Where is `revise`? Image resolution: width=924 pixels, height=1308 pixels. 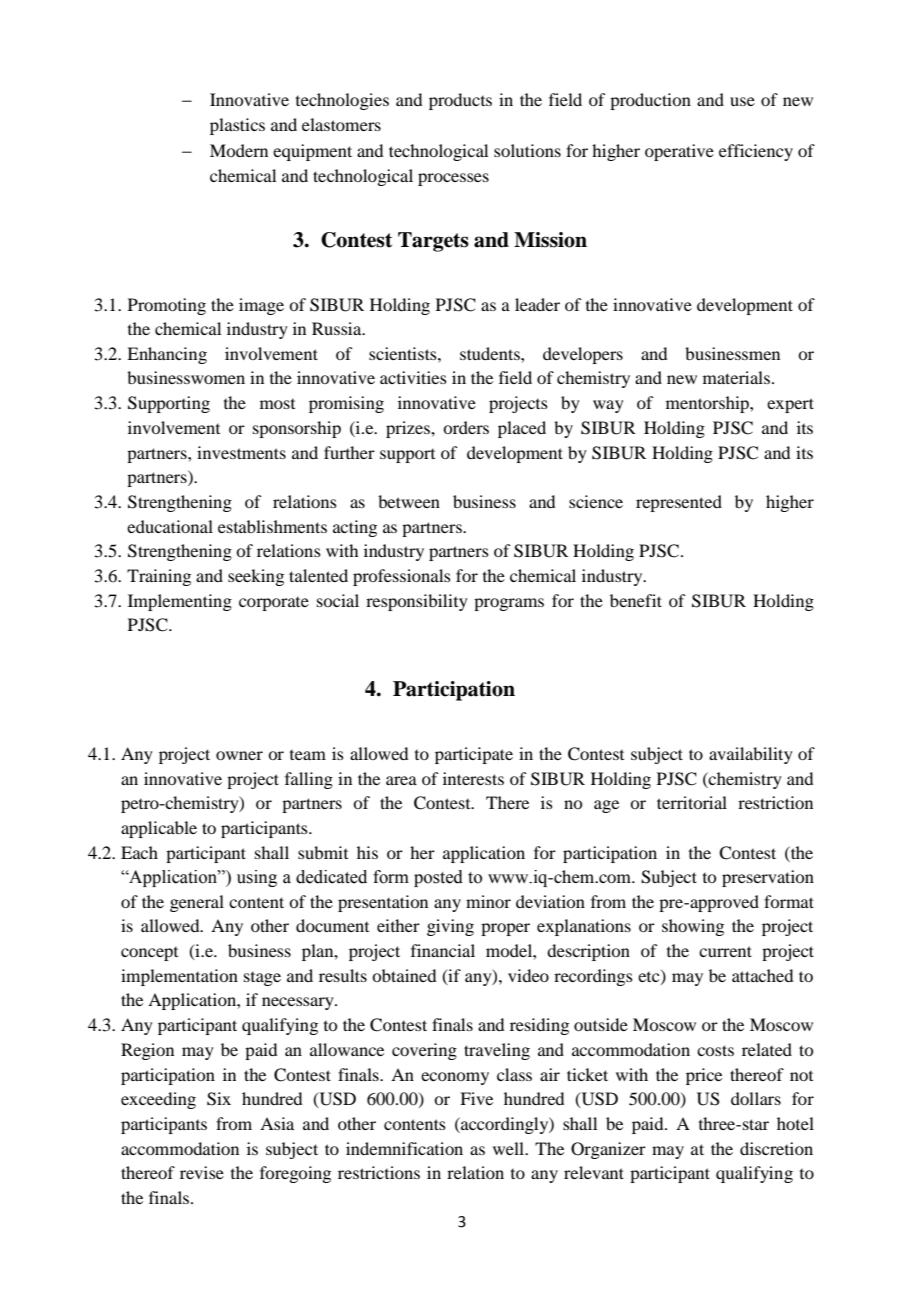
revise is located at coordinates (202, 1172).
